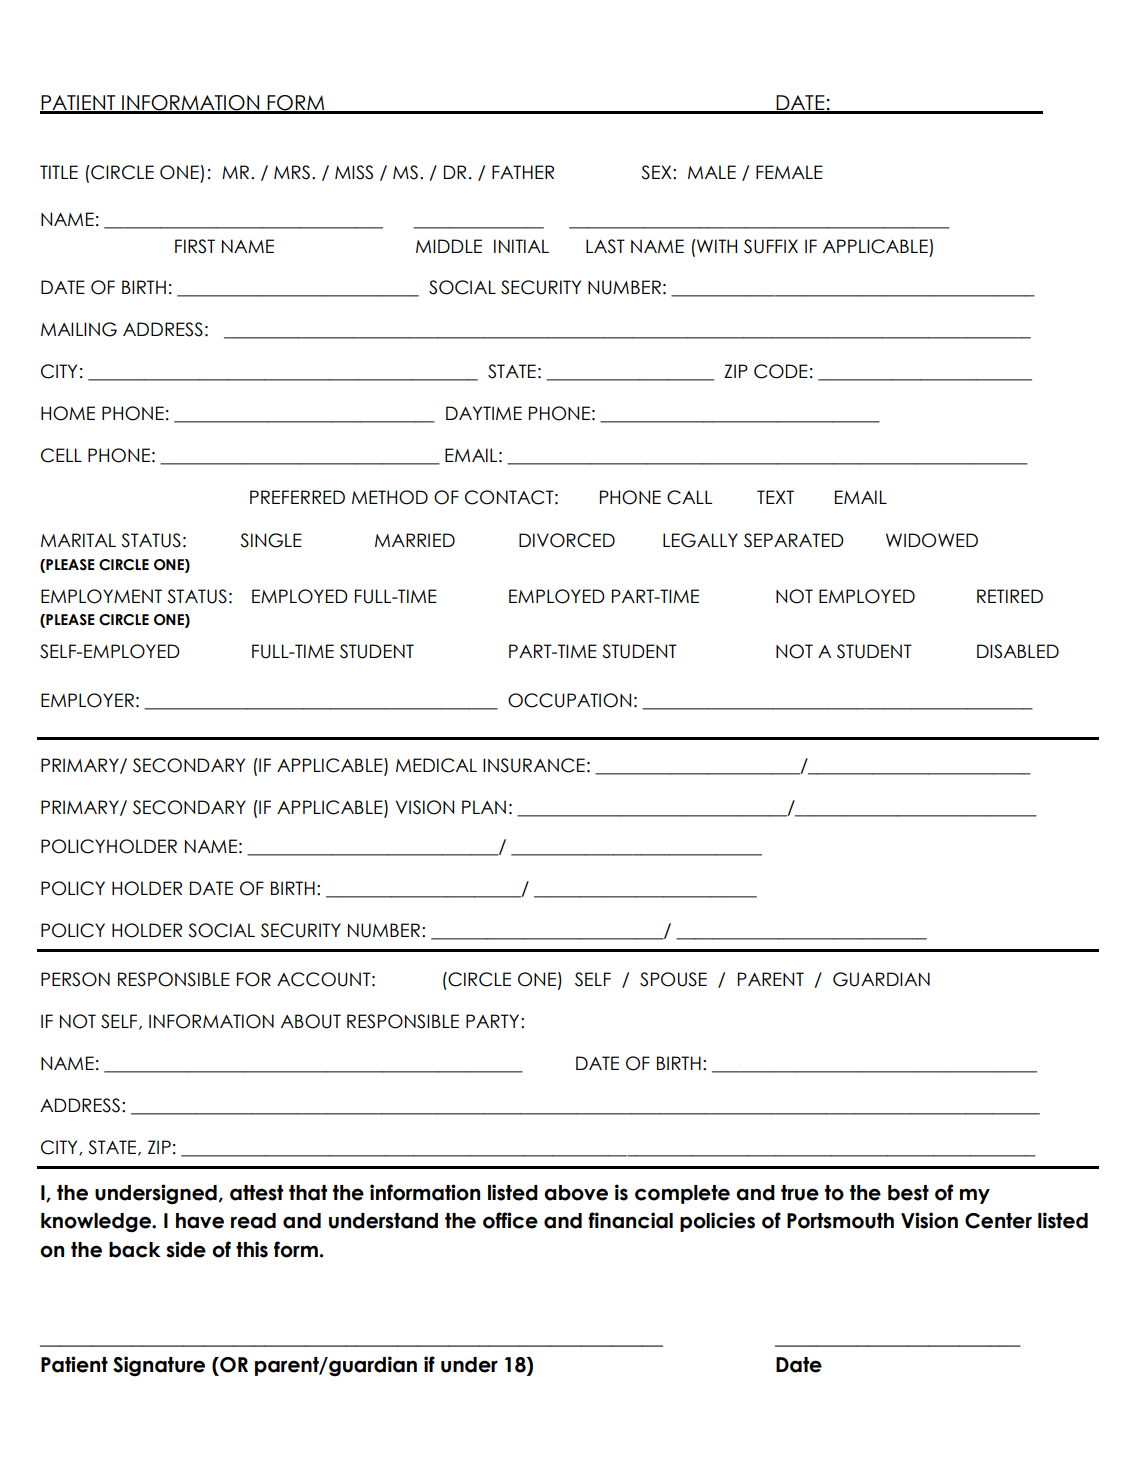 The width and height of the screenshot is (1136, 1471). What do you see at coordinates (1018, 651) in the screenshot?
I see `DISABLED` at bounding box center [1018, 651].
